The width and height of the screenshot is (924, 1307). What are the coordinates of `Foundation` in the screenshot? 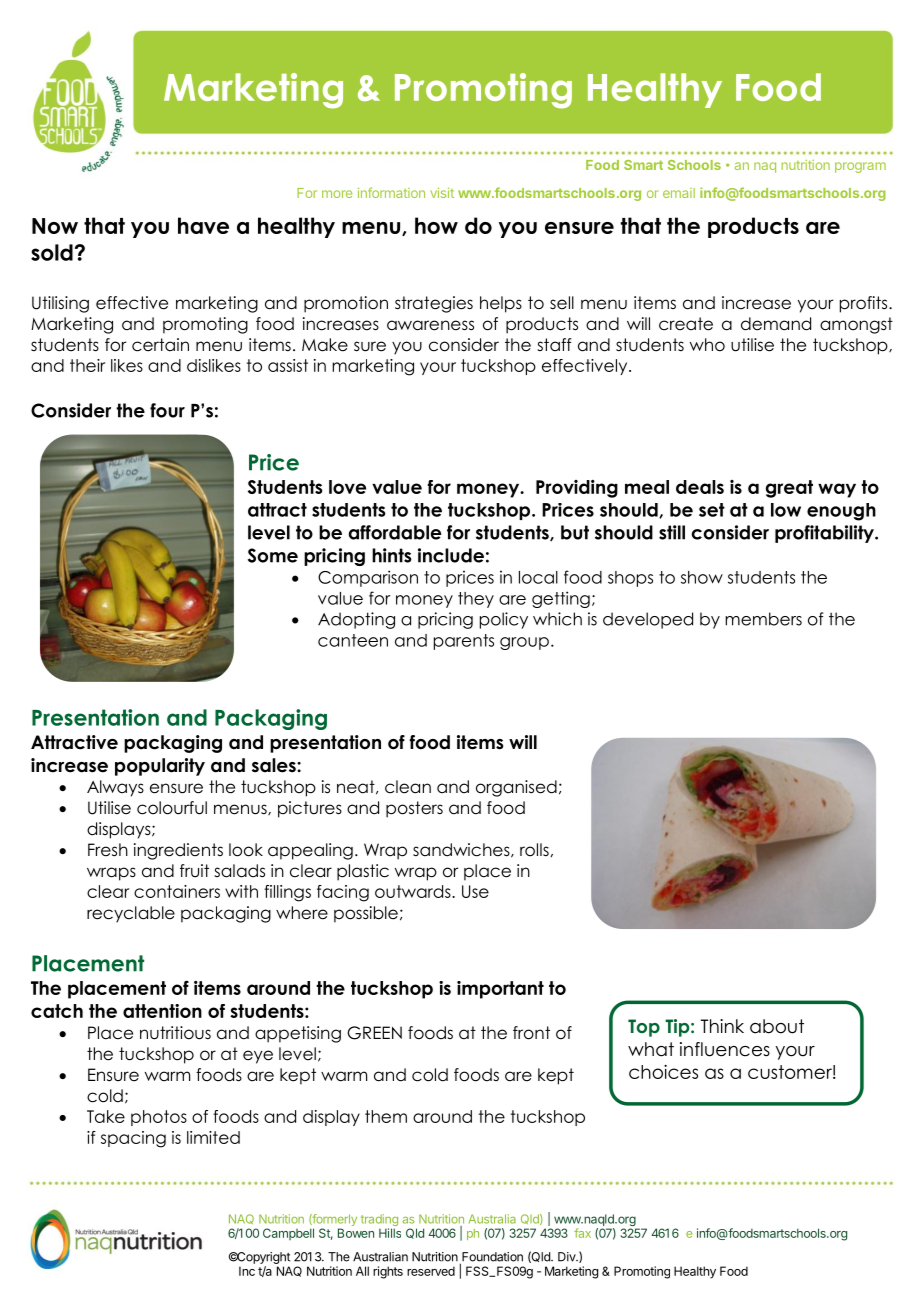 It's located at (491, 1258).
